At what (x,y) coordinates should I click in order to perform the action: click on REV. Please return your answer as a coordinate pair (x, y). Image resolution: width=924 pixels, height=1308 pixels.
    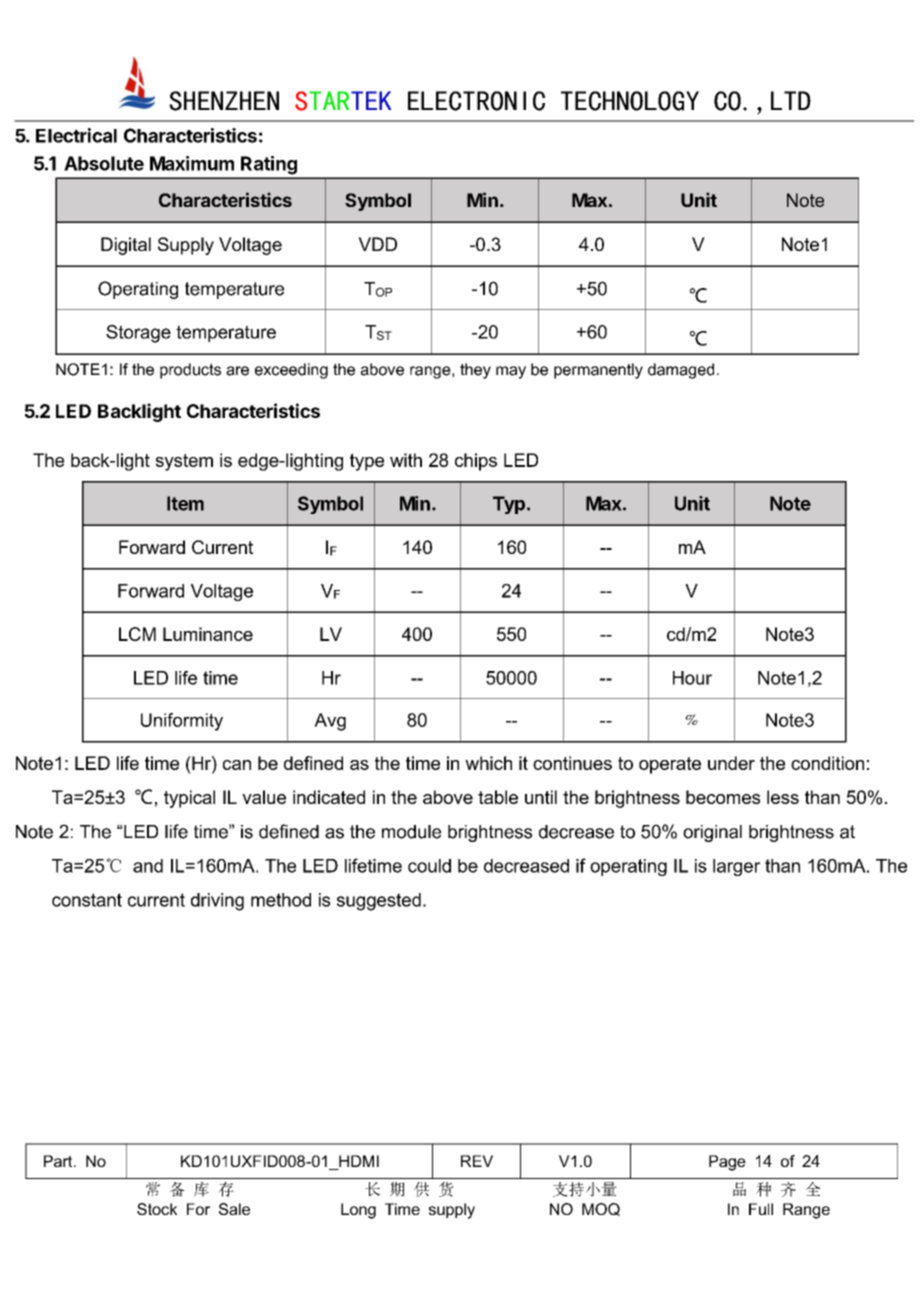
    Looking at the image, I should click on (477, 1161).
